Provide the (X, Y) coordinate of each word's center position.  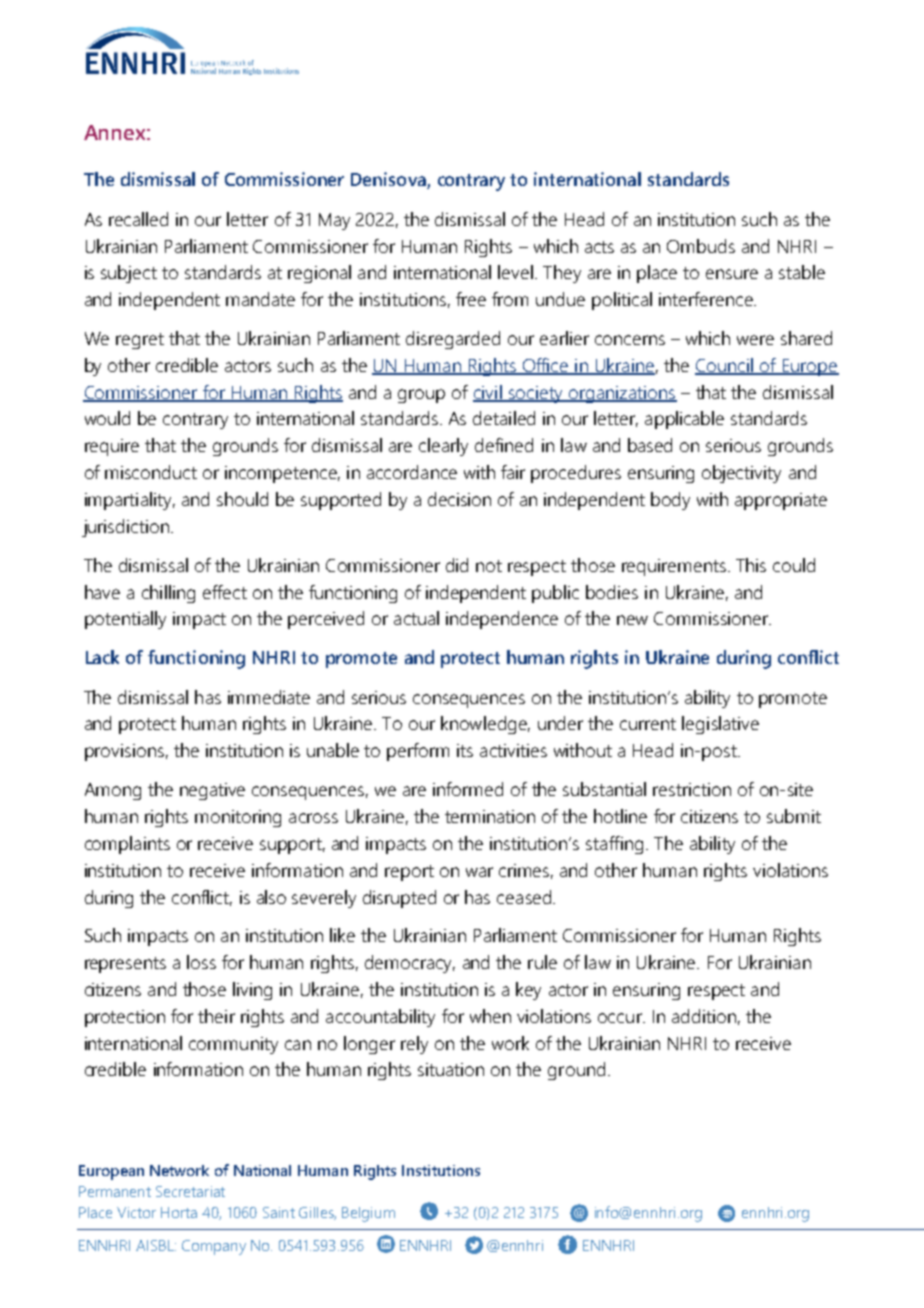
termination (490, 816)
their (216, 1016)
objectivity (741, 474)
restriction (692, 789)
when (490, 1016)
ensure (732, 274)
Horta (179, 1212)
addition (704, 1016)
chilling (168, 594)
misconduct (151, 472)
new (632, 620)
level (515, 272)
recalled (138, 219)
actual (416, 618)
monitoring (238, 818)
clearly (443, 447)
